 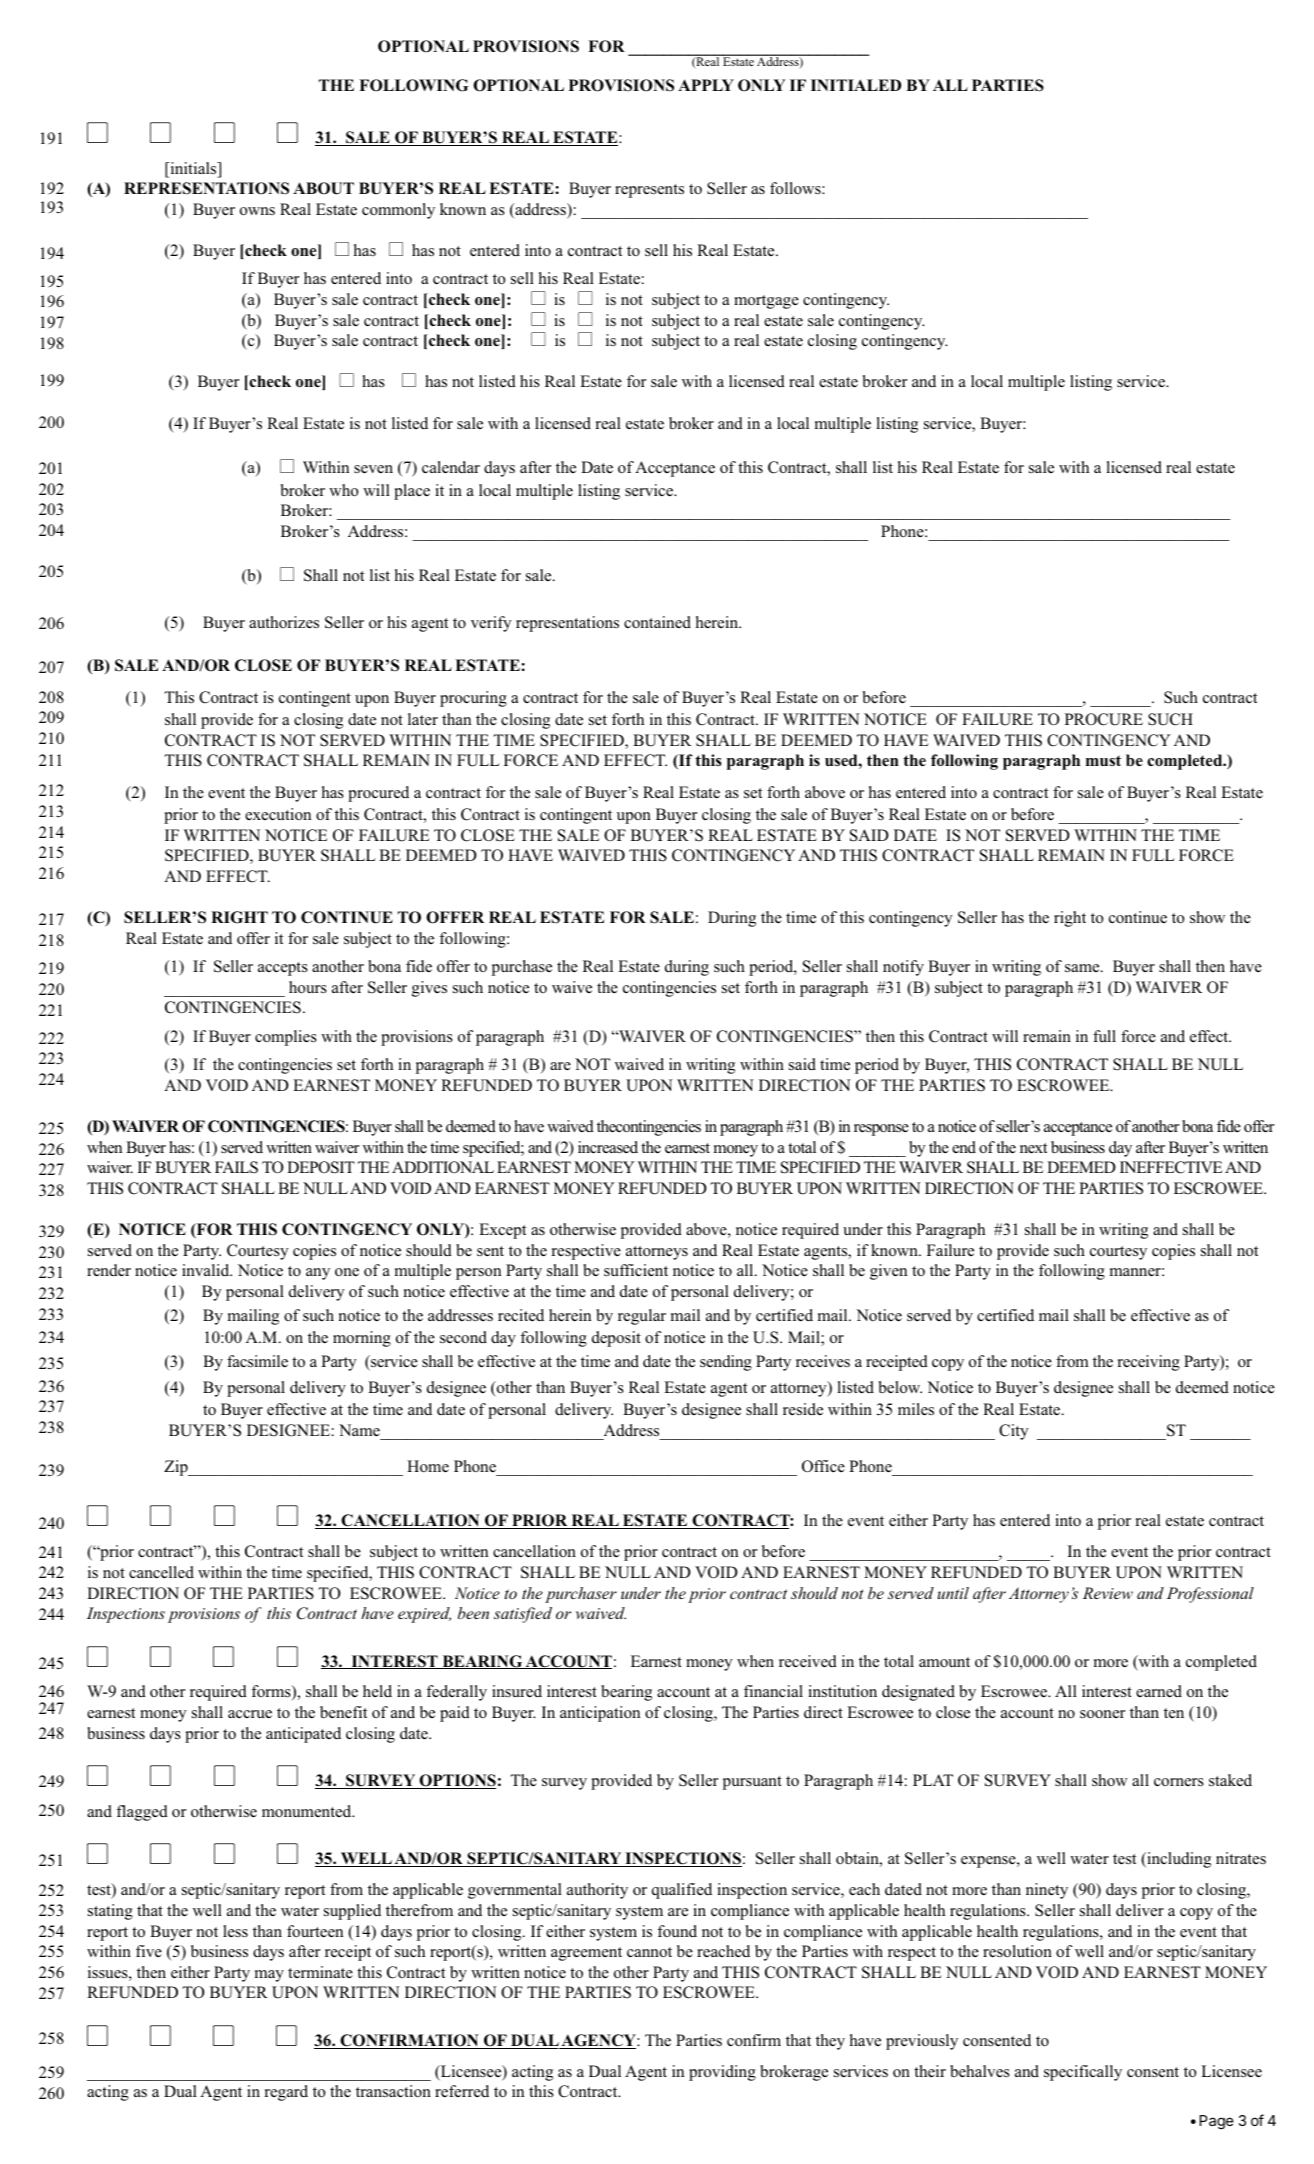 I want to click on contained, so click(x=657, y=622).
